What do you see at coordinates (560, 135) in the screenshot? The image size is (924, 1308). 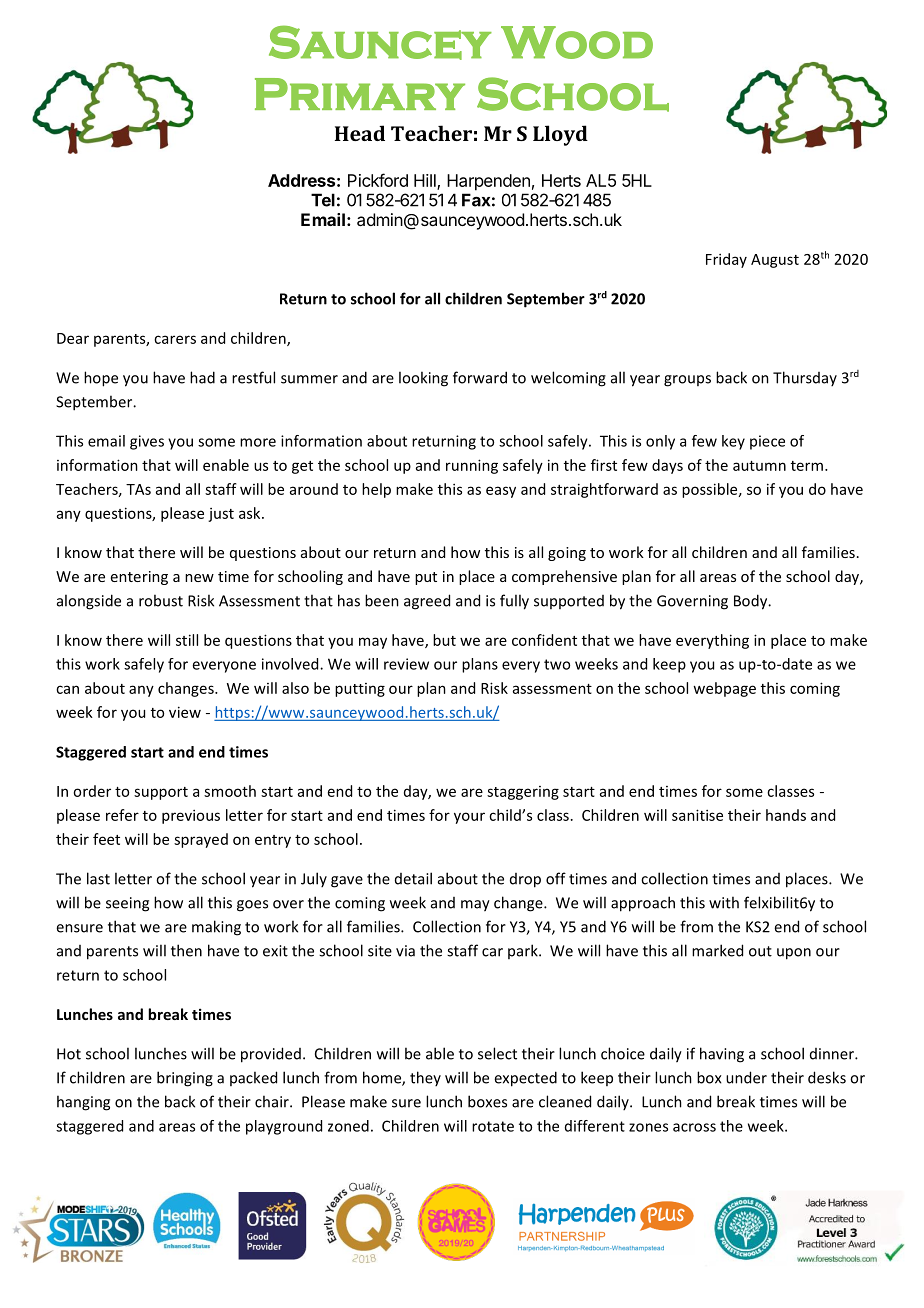 I see `Lloyd` at bounding box center [560, 135].
